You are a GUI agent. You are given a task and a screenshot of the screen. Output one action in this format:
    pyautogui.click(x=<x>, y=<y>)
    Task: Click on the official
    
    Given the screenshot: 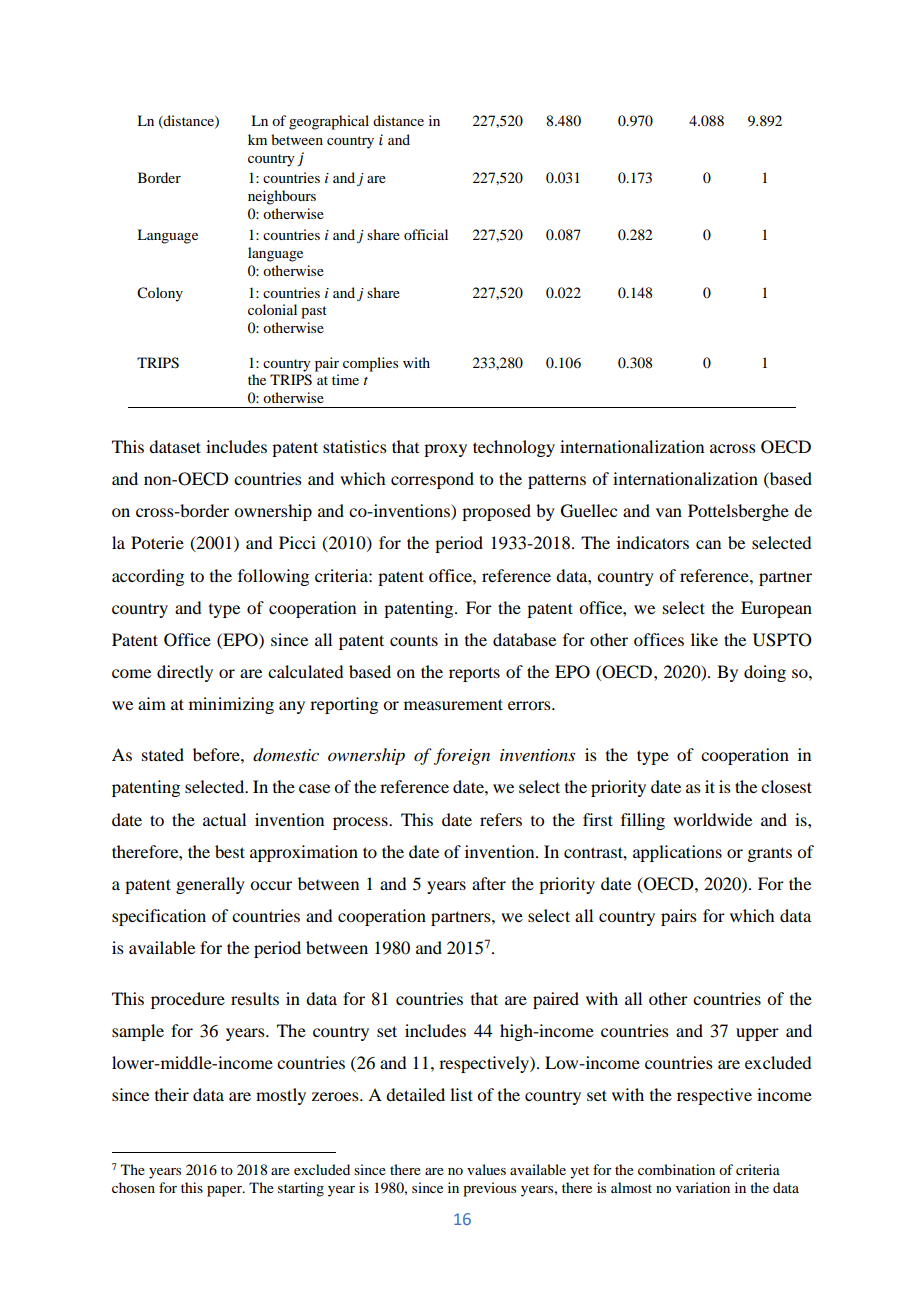 What is the action you would take?
    pyautogui.click(x=426, y=234)
